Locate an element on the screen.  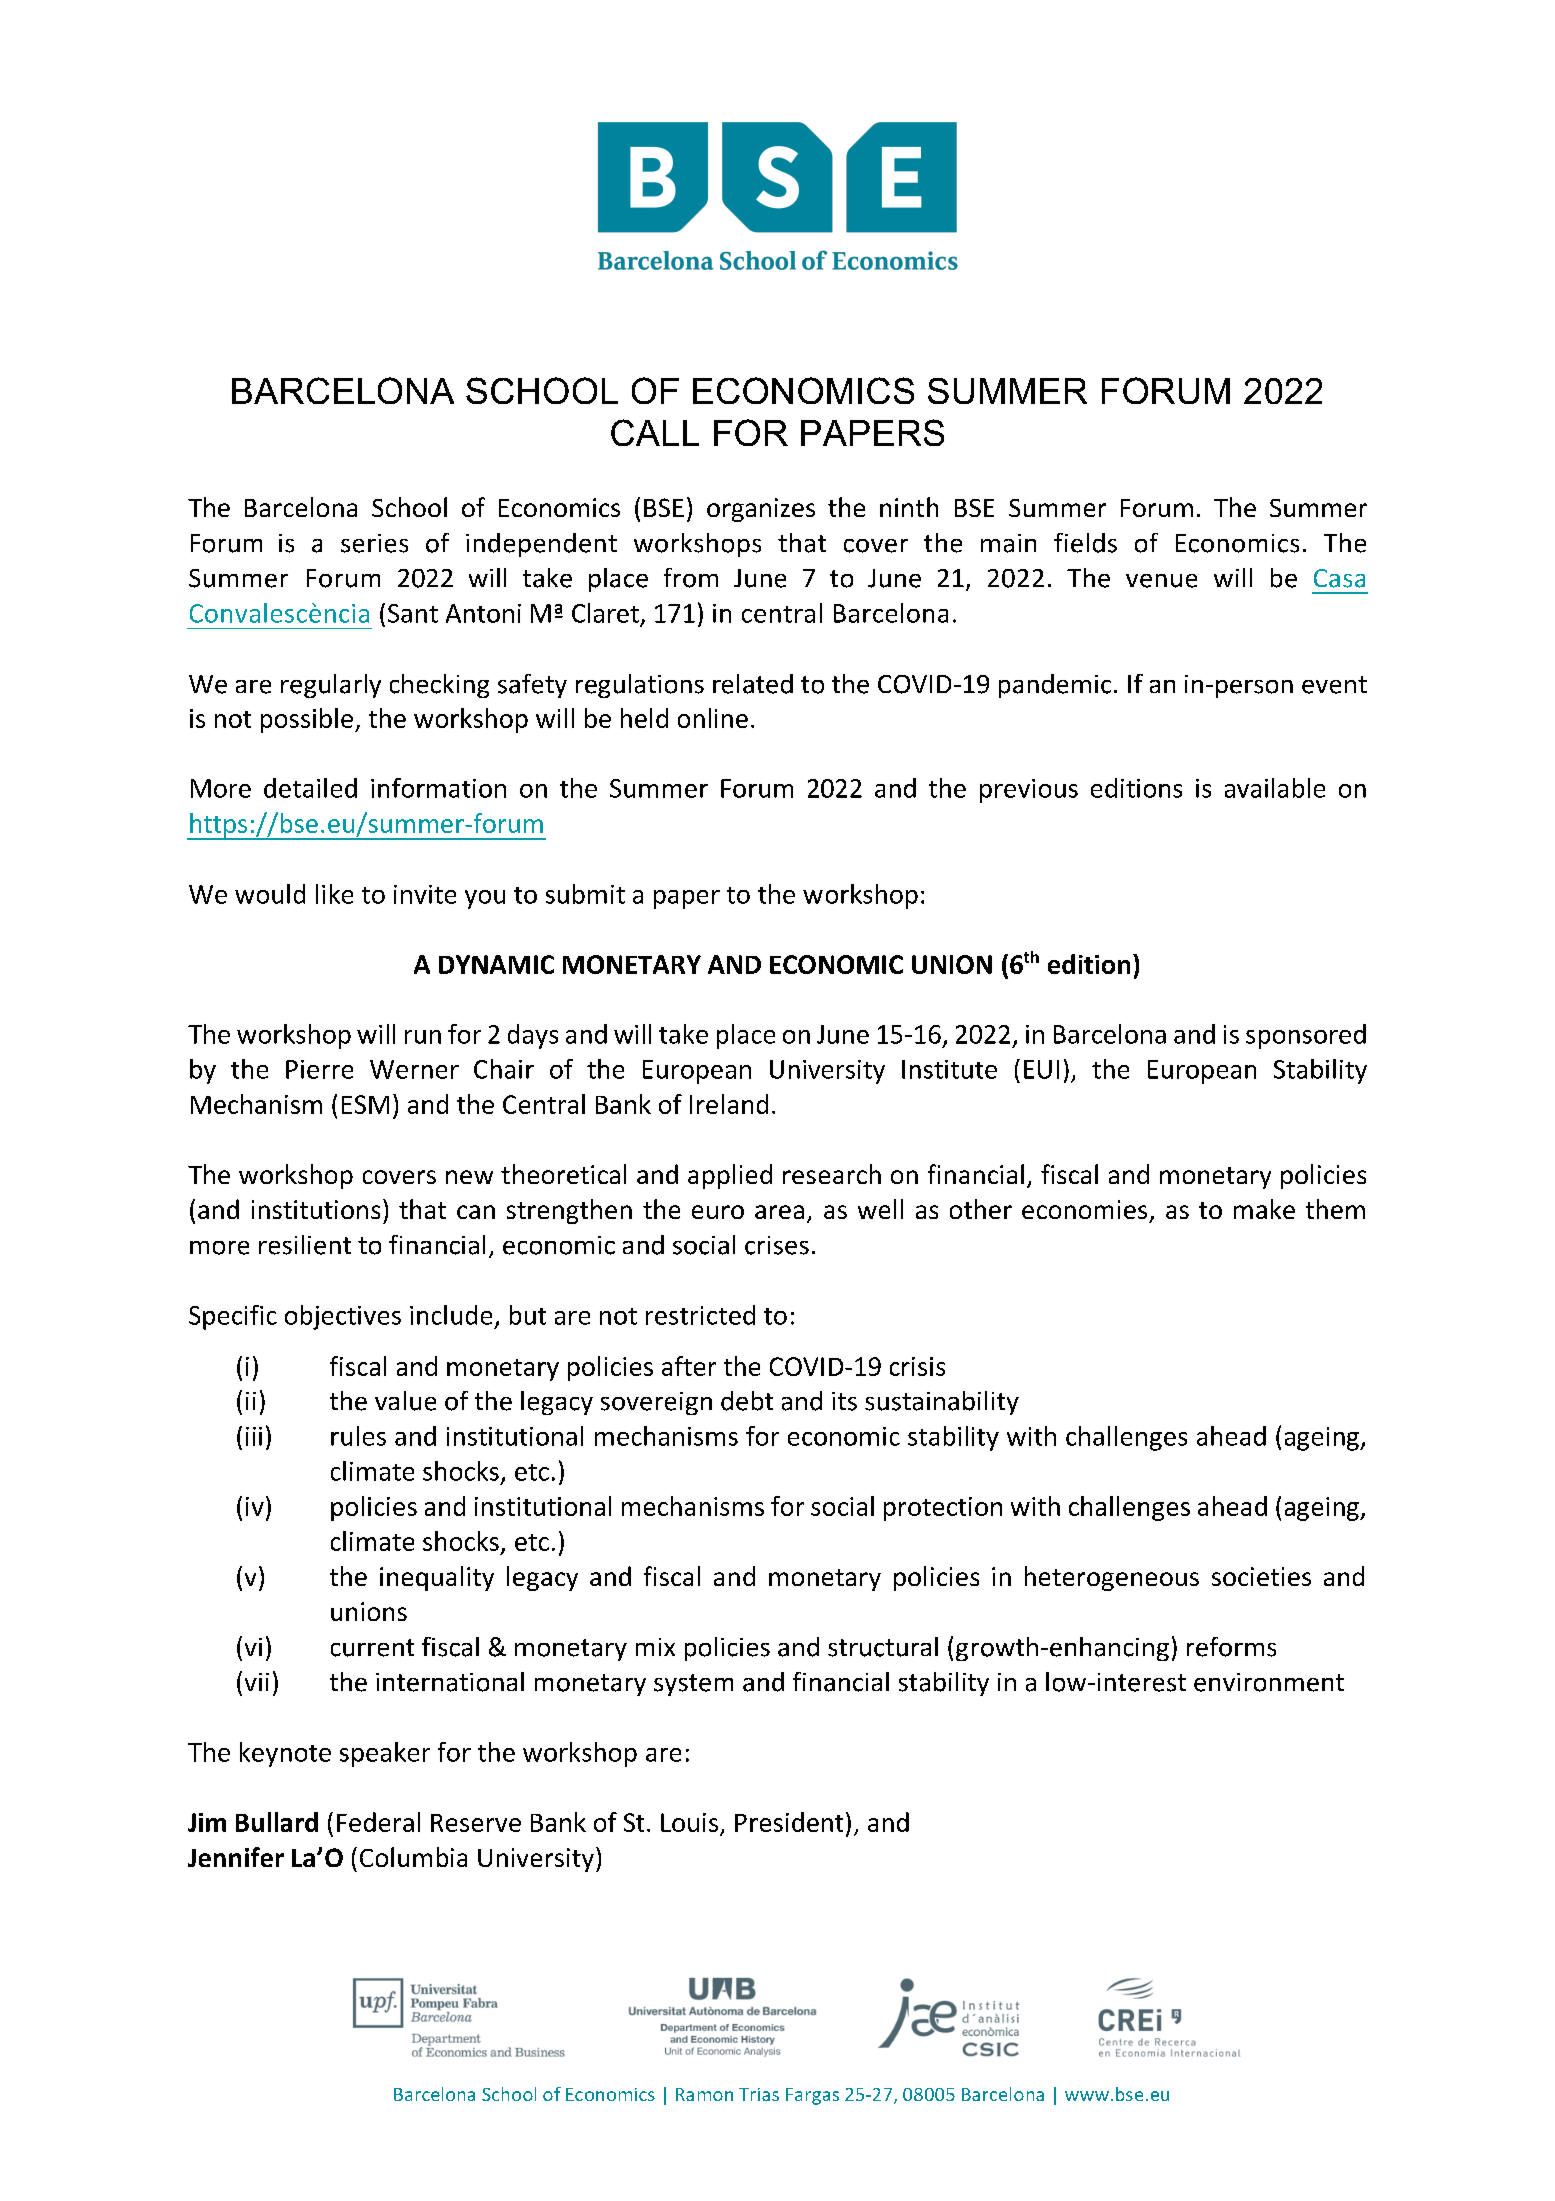
organizes is located at coordinates (761, 510).
